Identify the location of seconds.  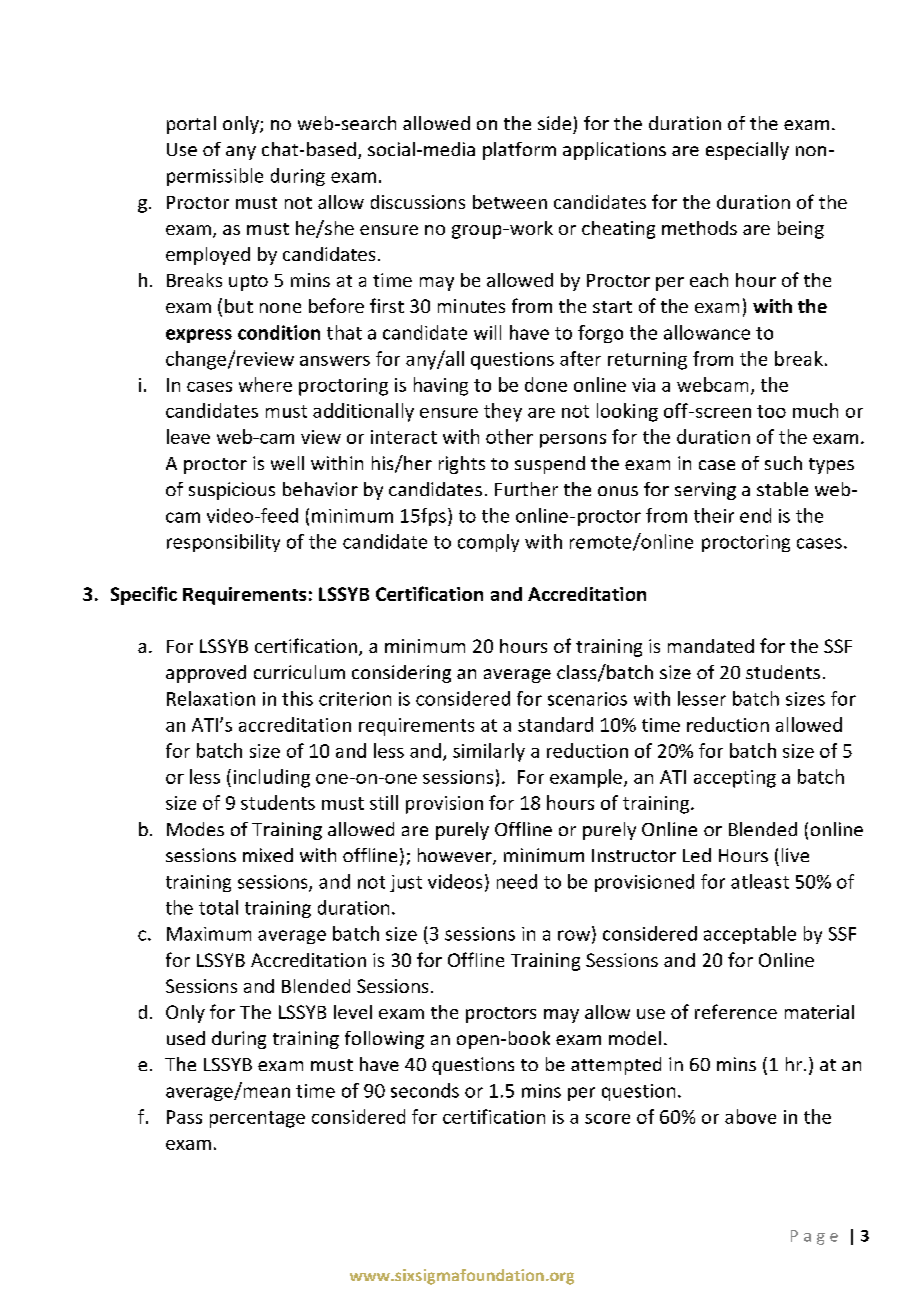
(425, 1090).
